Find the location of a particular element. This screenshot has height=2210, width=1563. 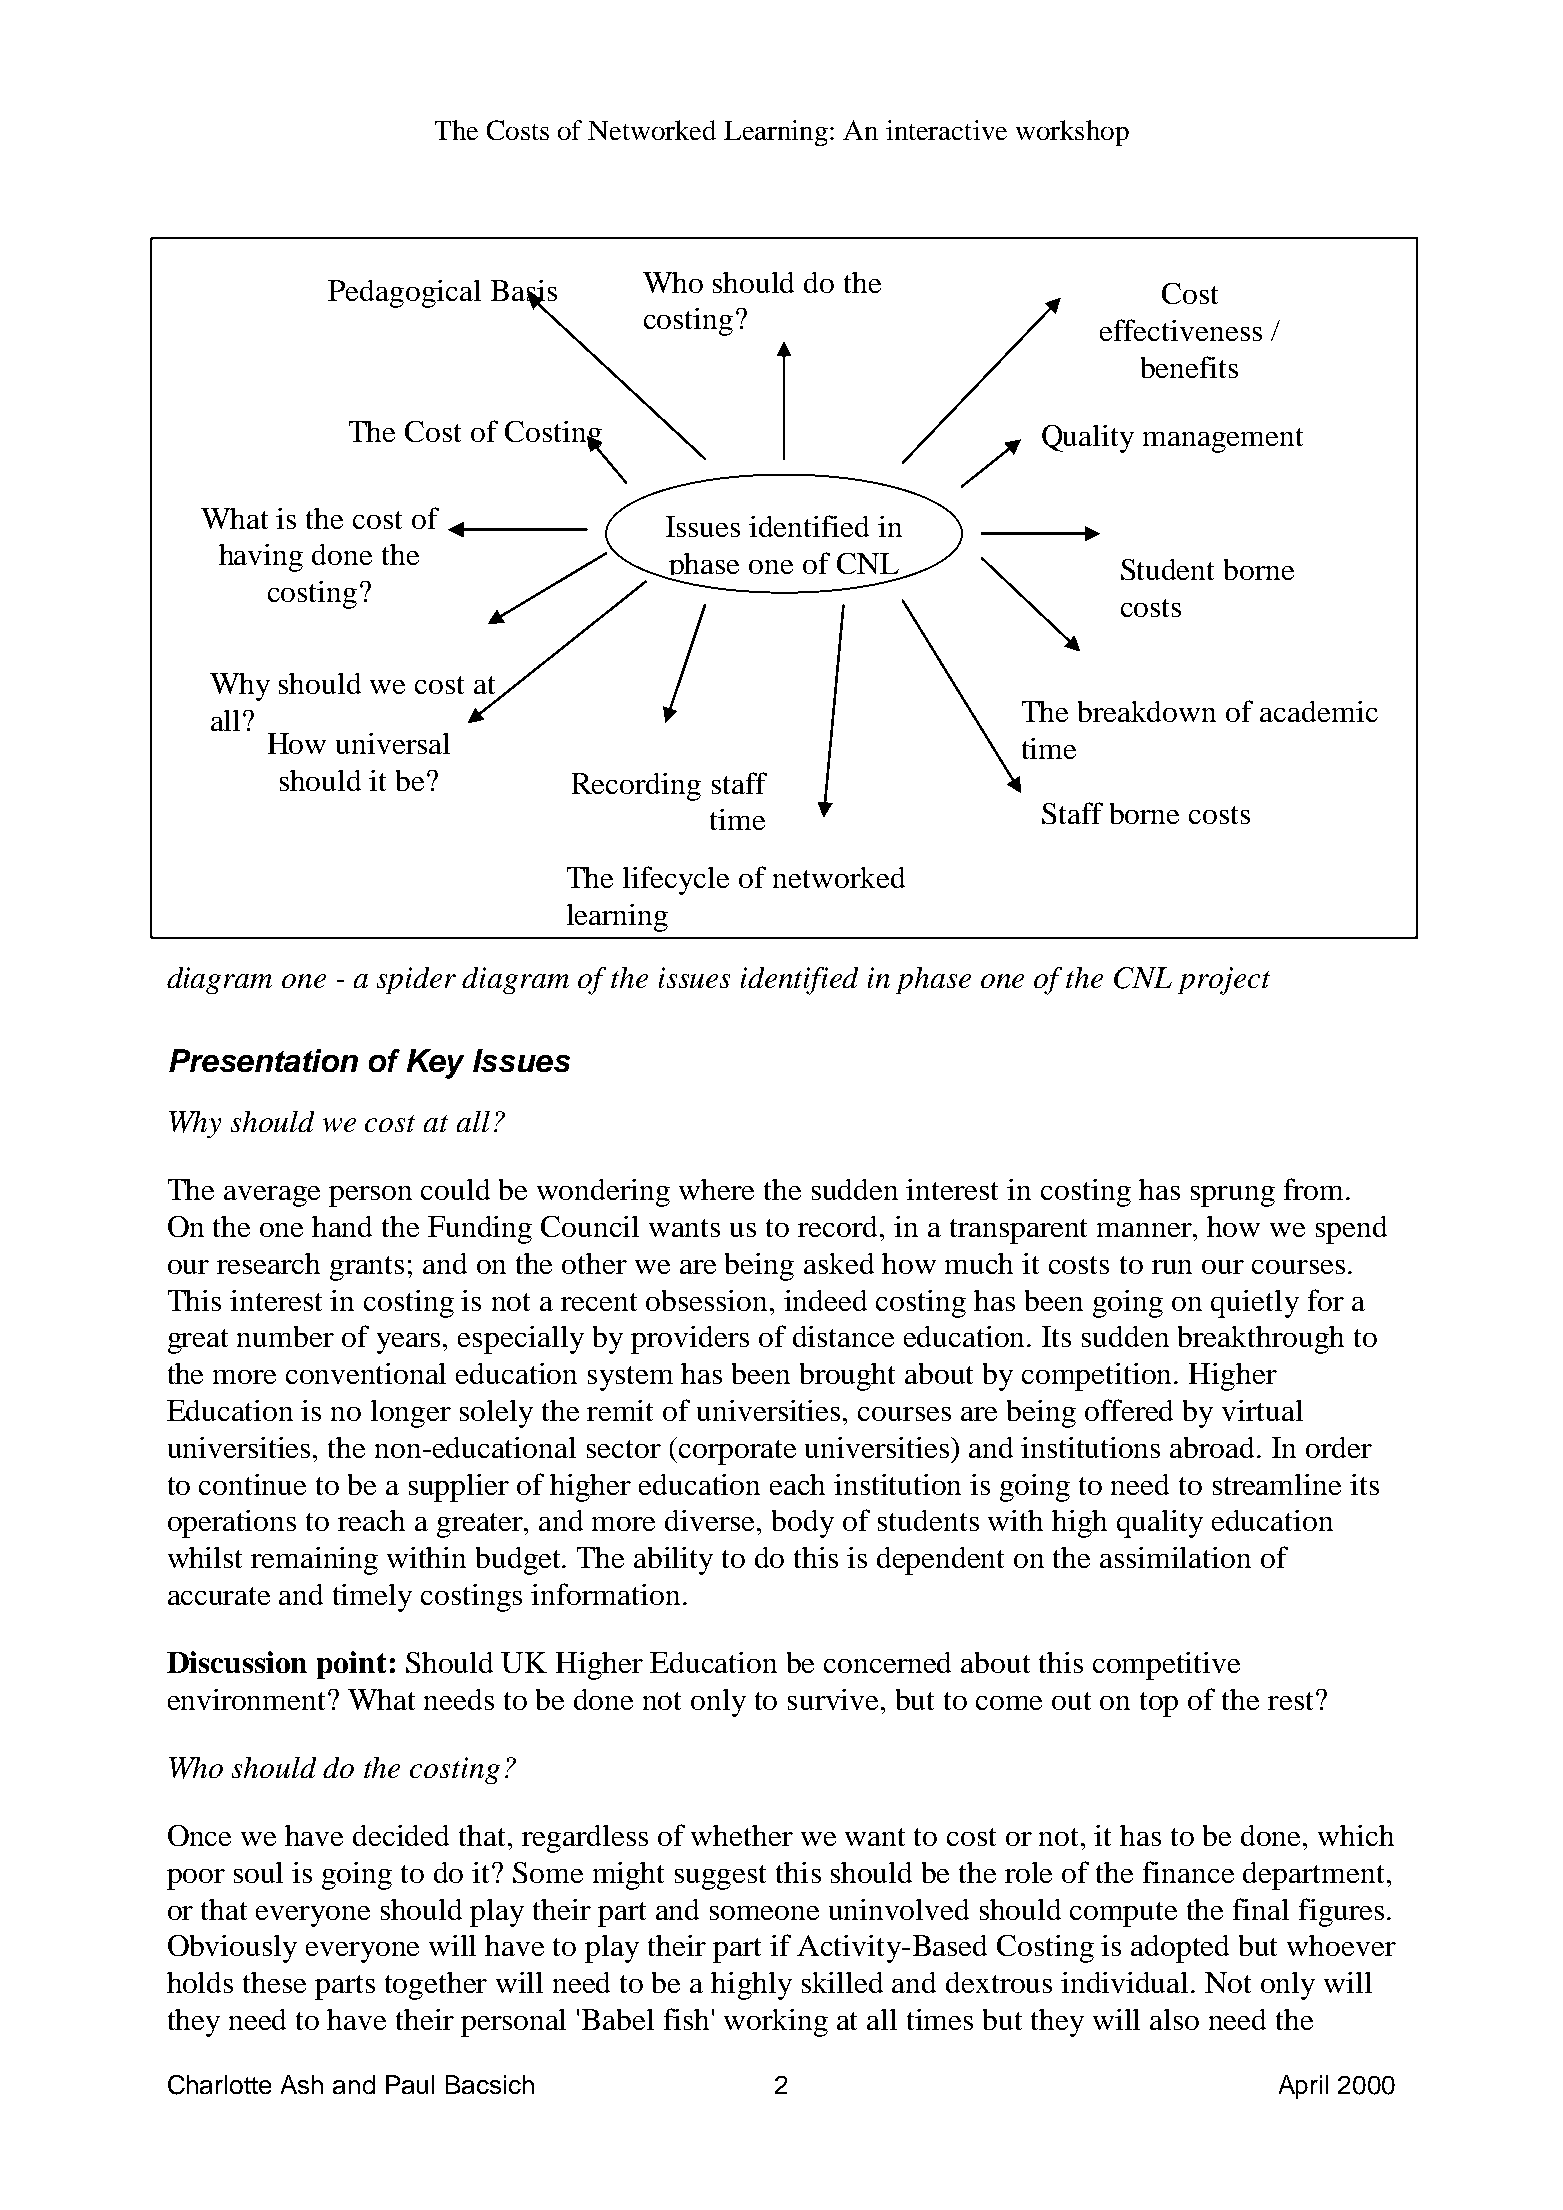

Ash is located at coordinates (302, 2084).
